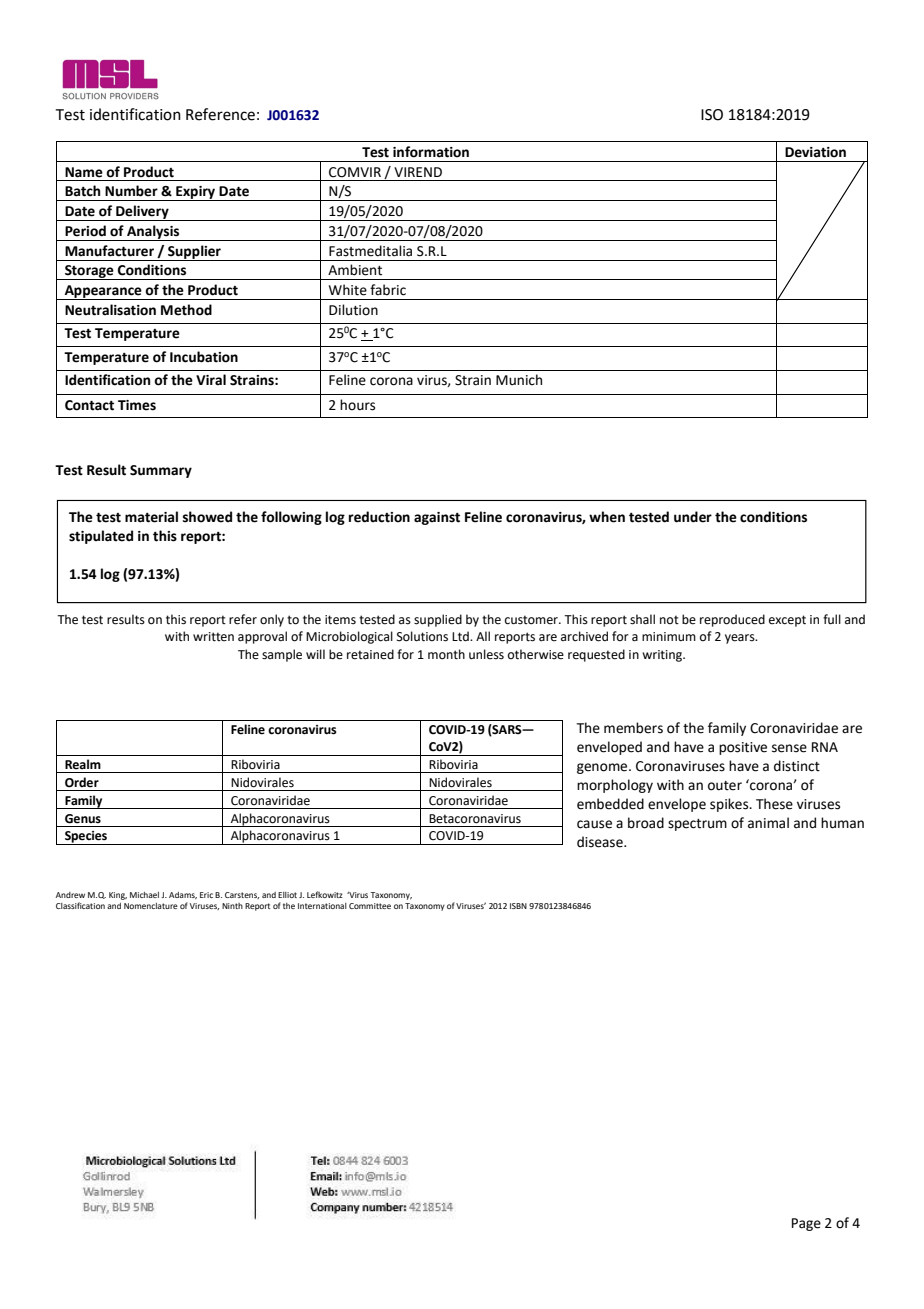 This screenshot has width=924, height=1309. Describe the element at coordinates (131, 191) in the screenshot. I see `Number` at that location.
